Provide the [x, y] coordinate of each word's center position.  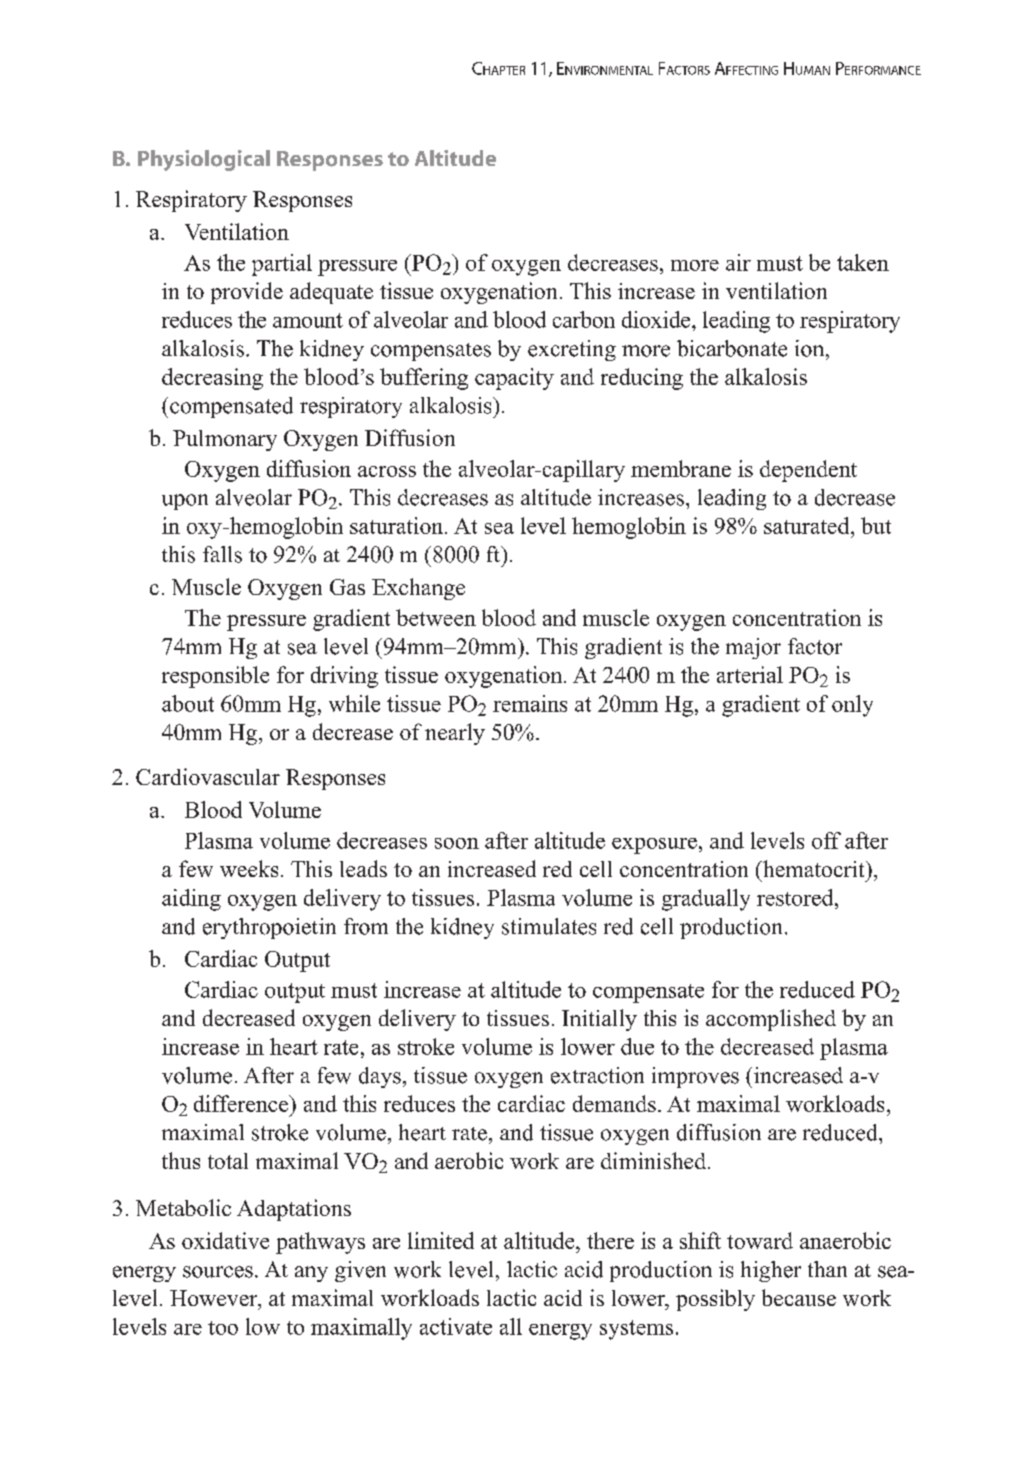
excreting [572, 350]
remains [530, 703]
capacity [514, 379]
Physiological [204, 160]
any [311, 1274]
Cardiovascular [208, 776]
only [852, 706]
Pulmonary [225, 440]
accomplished [771, 1020]
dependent [808, 471]
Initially [599, 1020]
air [738, 262]
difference [242, 1103]
